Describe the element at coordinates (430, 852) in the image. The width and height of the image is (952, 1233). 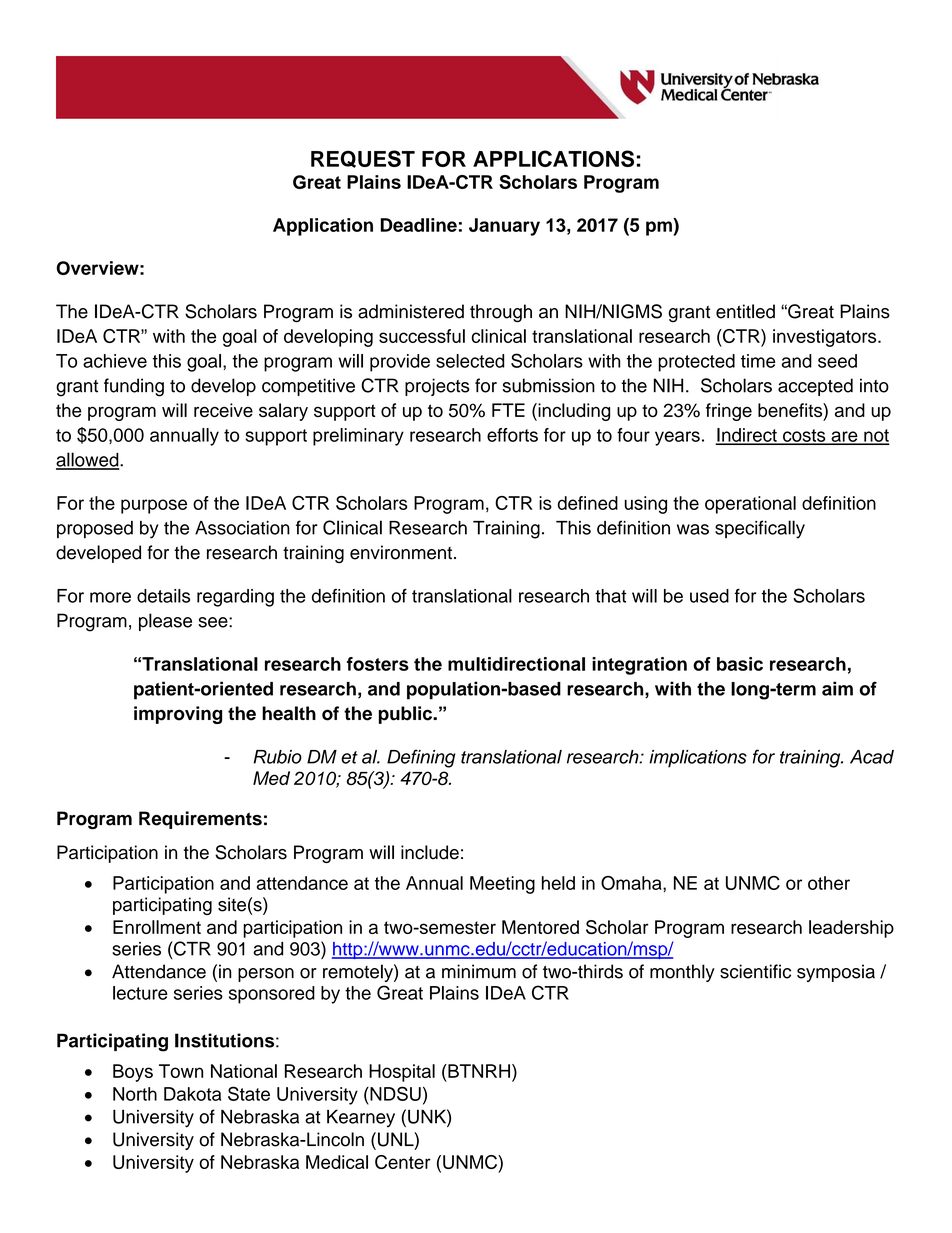
I see `include` at that location.
